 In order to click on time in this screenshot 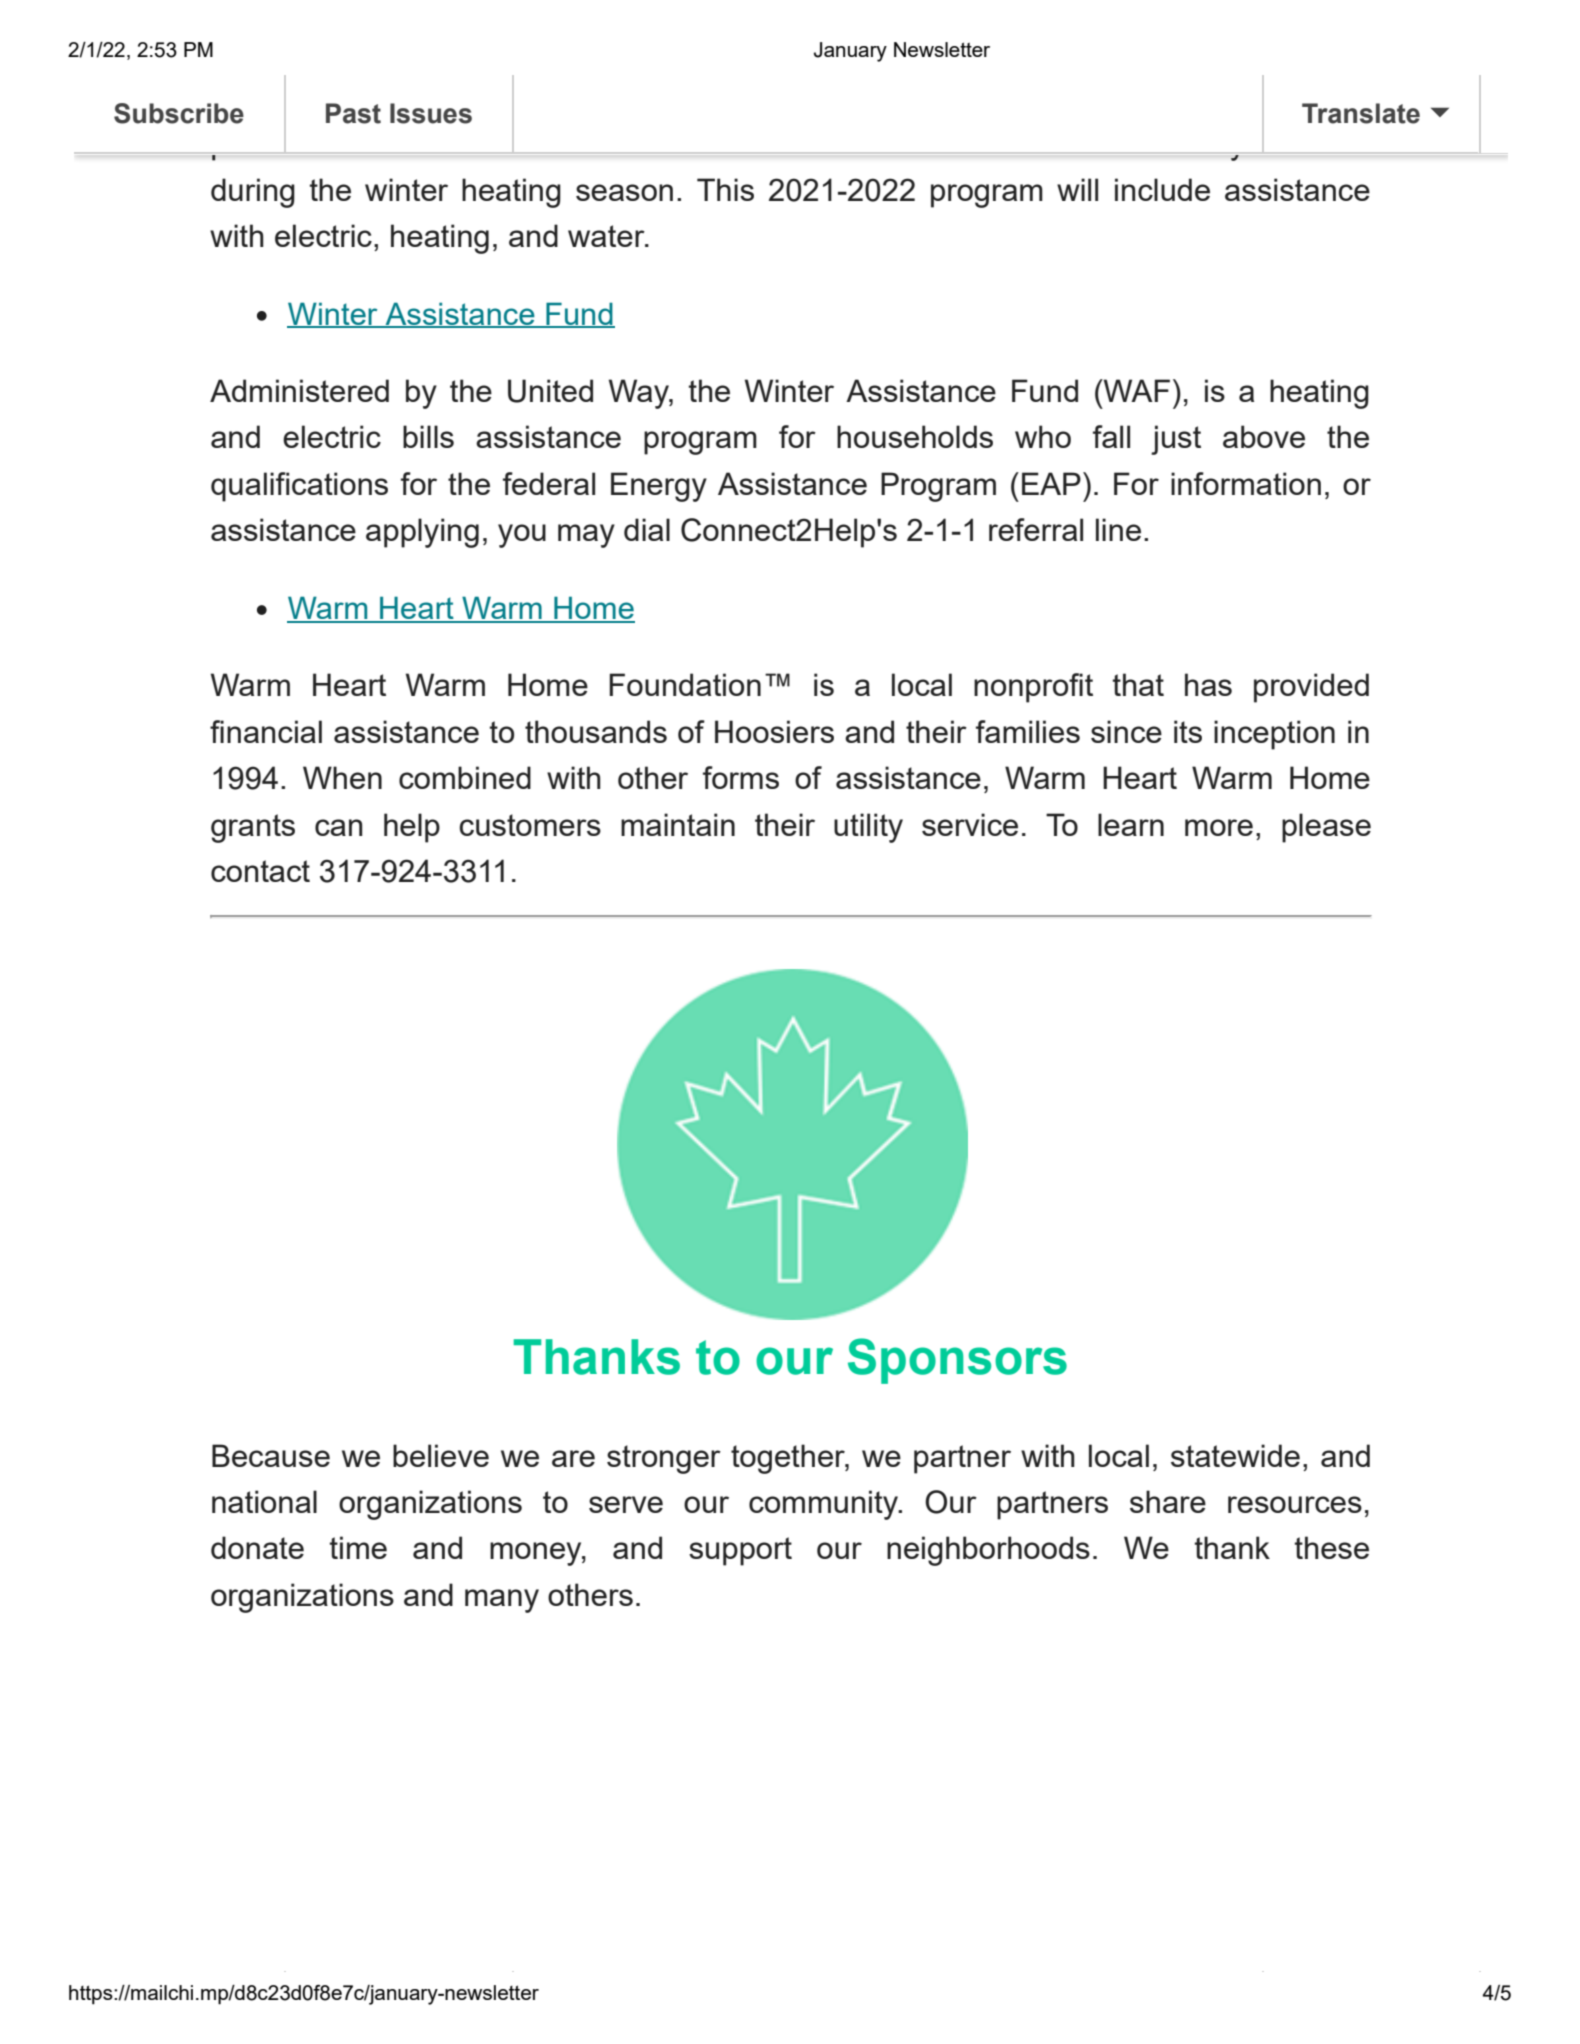, I will do `click(358, 1547)`.
